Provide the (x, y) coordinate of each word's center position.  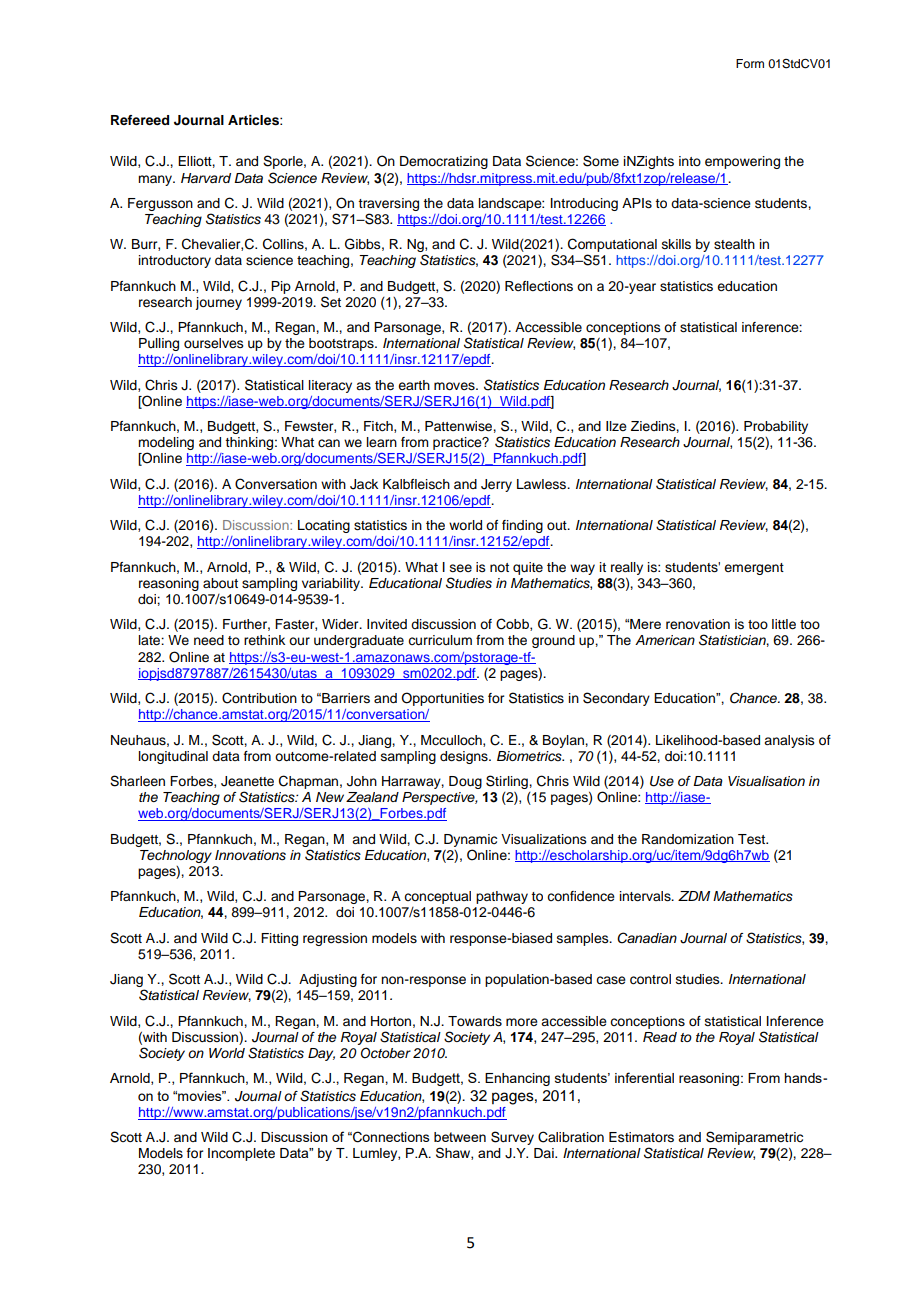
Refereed (140, 120)
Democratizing (444, 162)
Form (750, 63)
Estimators (641, 1137)
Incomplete (241, 1154)
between (460, 1137)
